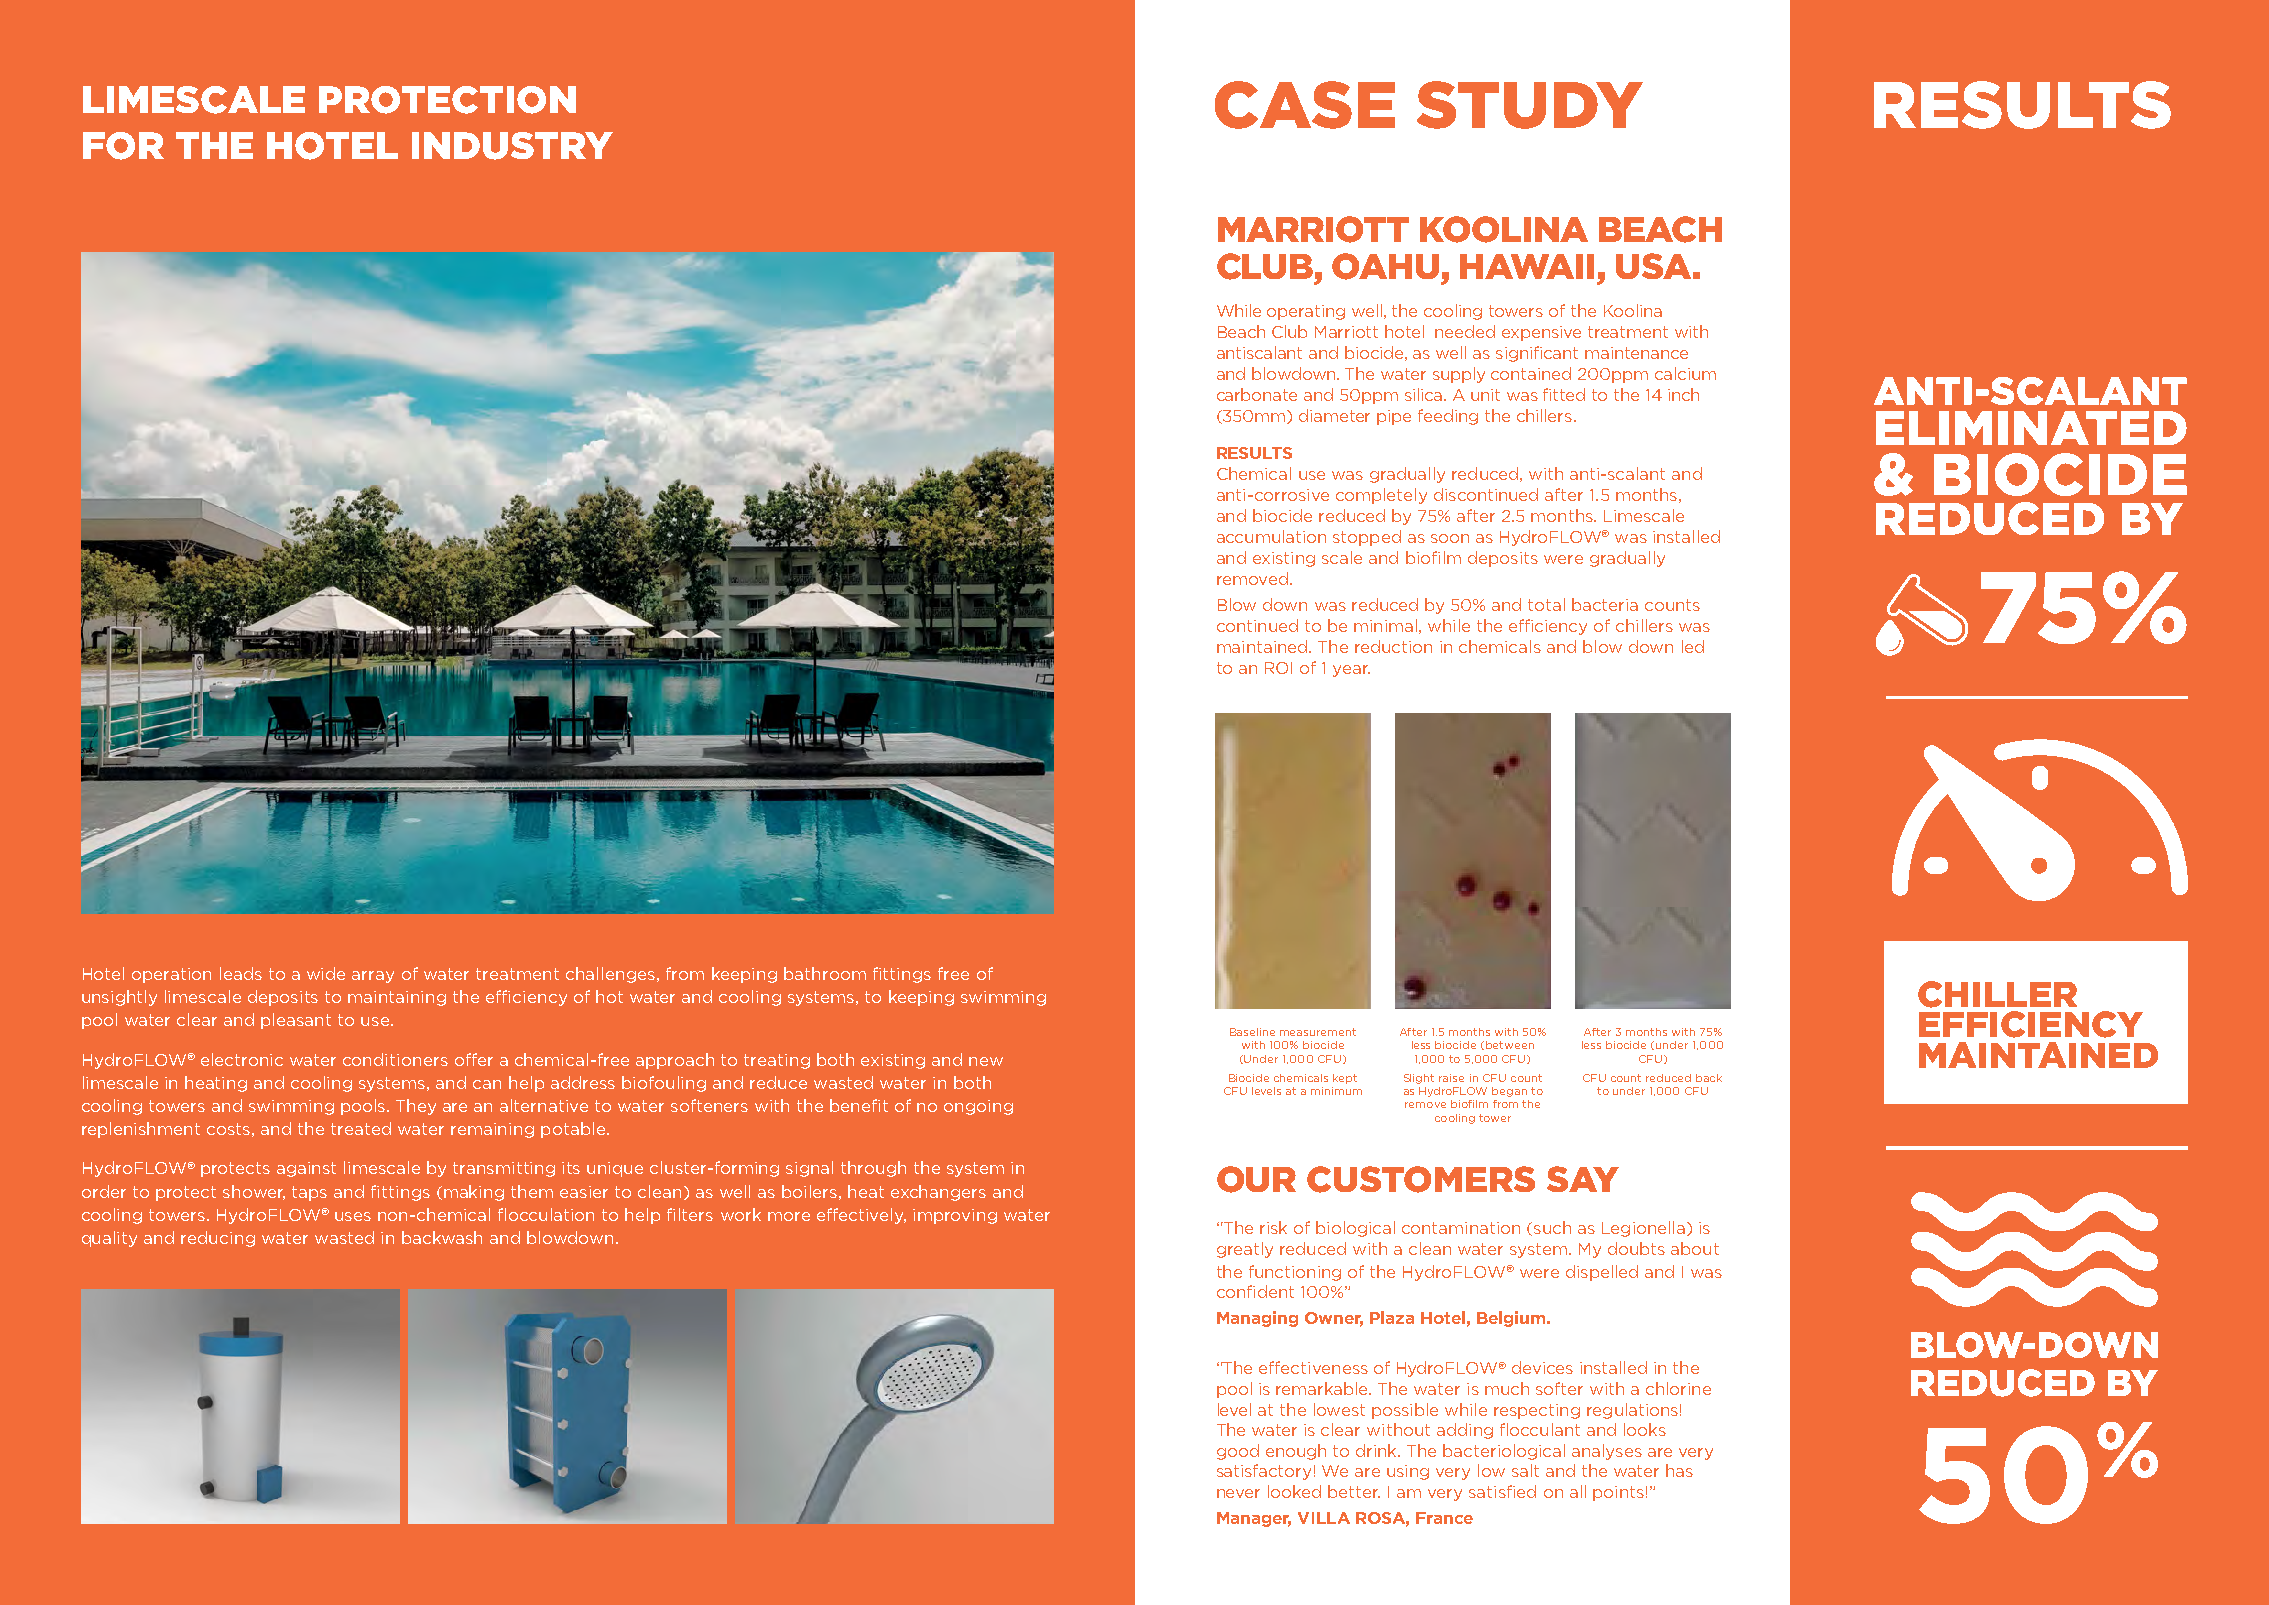 The width and height of the page is (2269, 1605). I want to click on wide, so click(326, 973).
